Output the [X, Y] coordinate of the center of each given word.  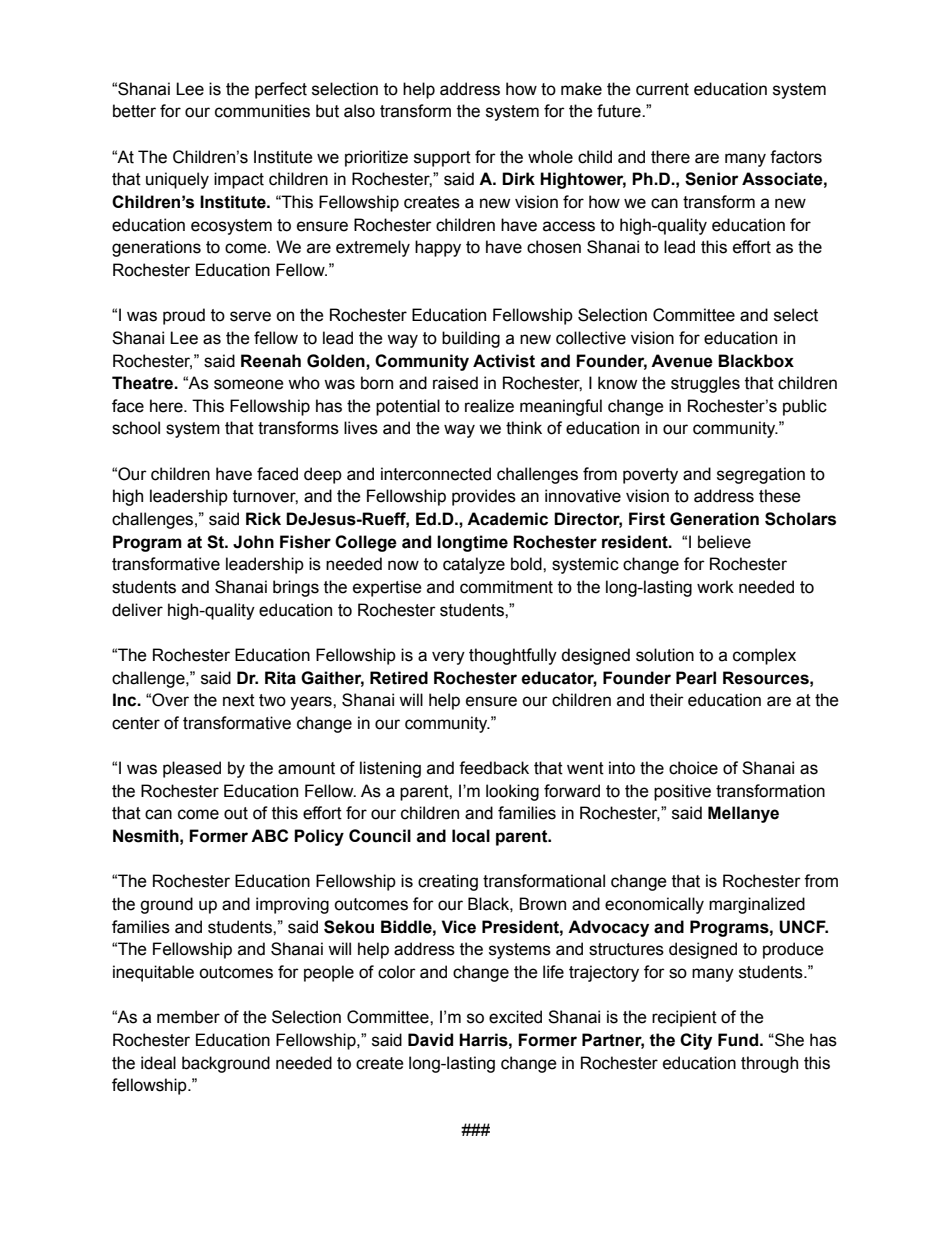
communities [262, 111]
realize [489, 406]
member [188, 1017]
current [662, 89]
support [442, 159]
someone [249, 384]
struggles [705, 384]
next [239, 700]
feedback [494, 768]
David [430, 1040]
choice [693, 768]
